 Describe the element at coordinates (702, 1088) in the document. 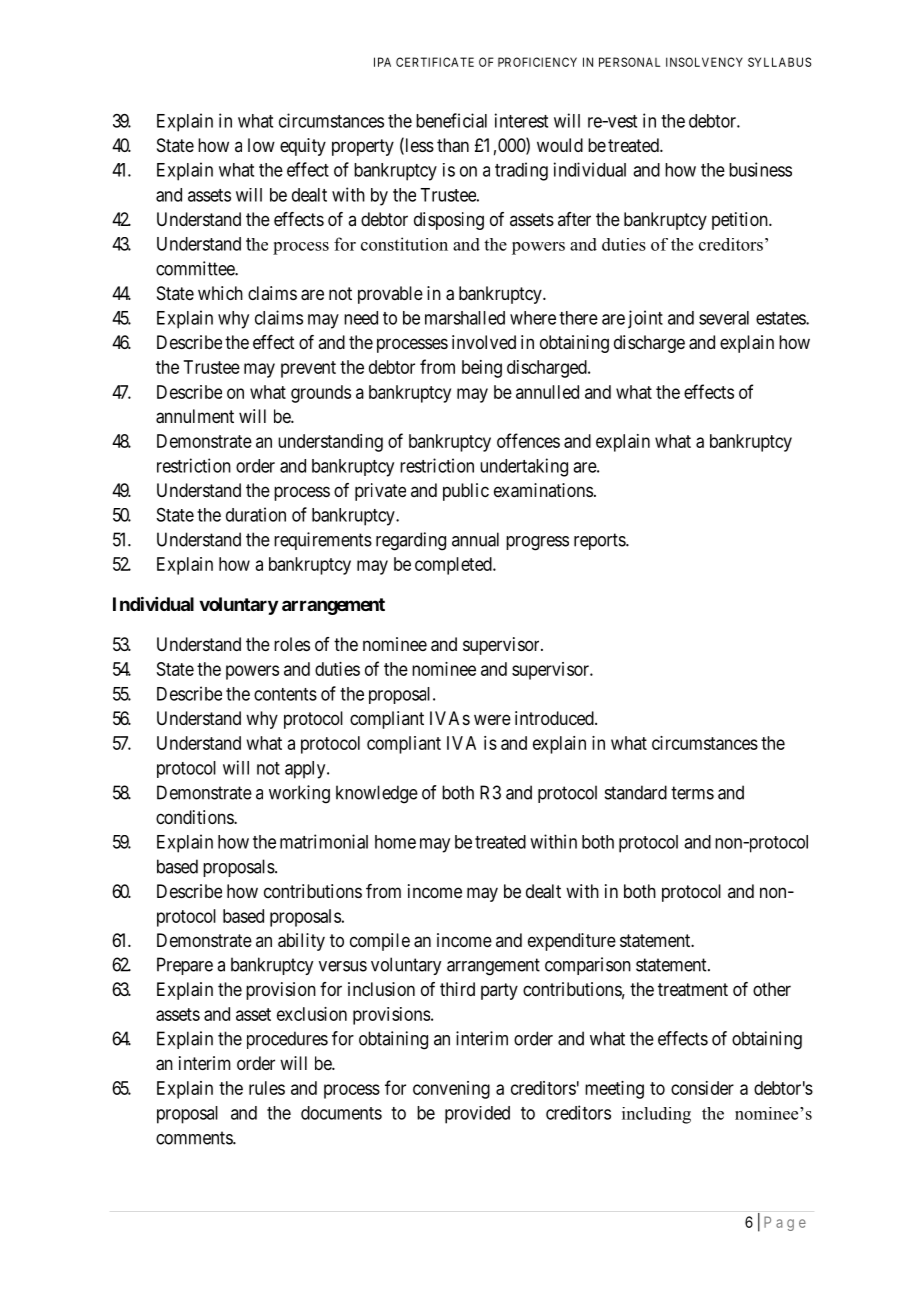

I see `consider` at that location.
